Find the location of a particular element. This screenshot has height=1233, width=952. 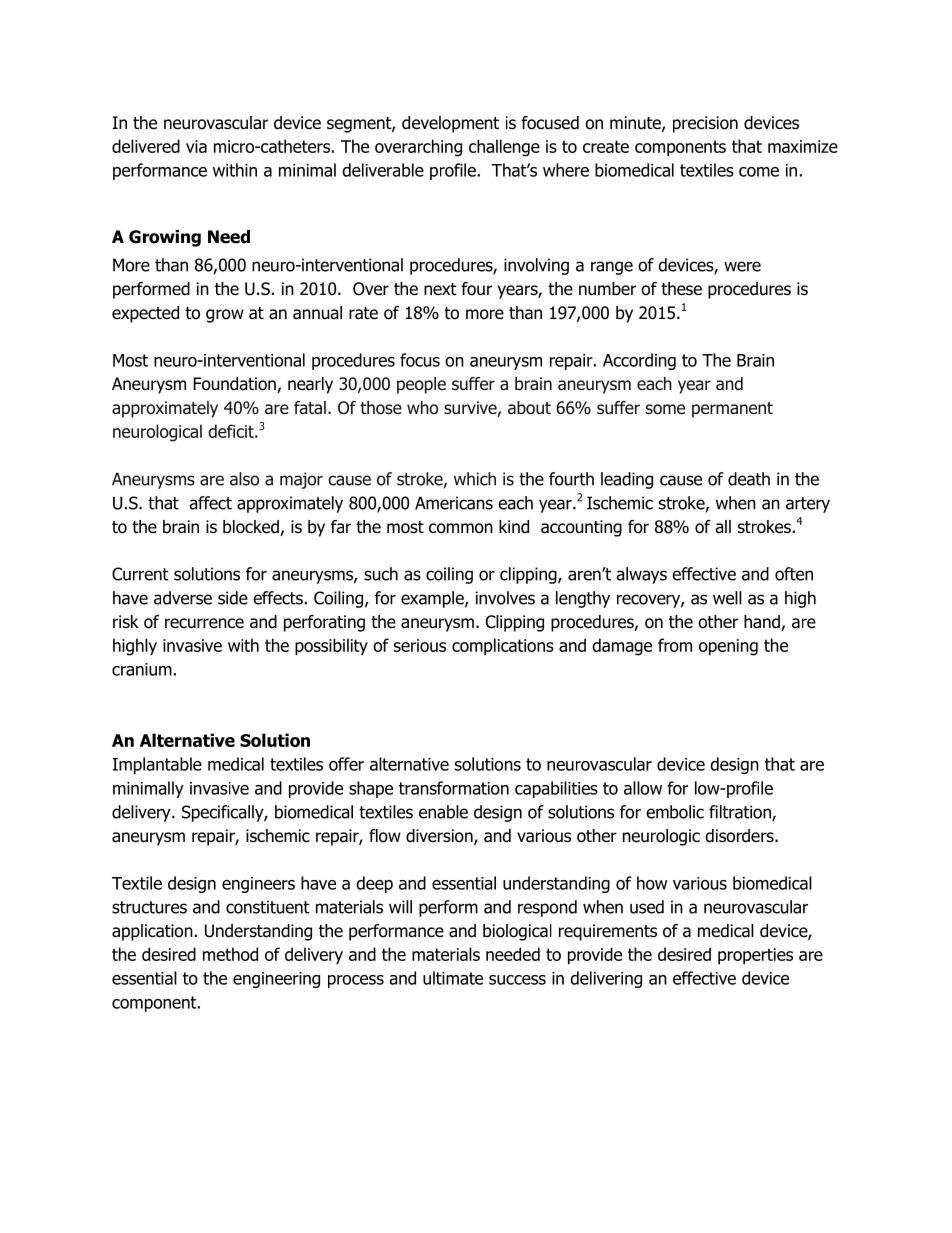

method is located at coordinates (230, 954).
